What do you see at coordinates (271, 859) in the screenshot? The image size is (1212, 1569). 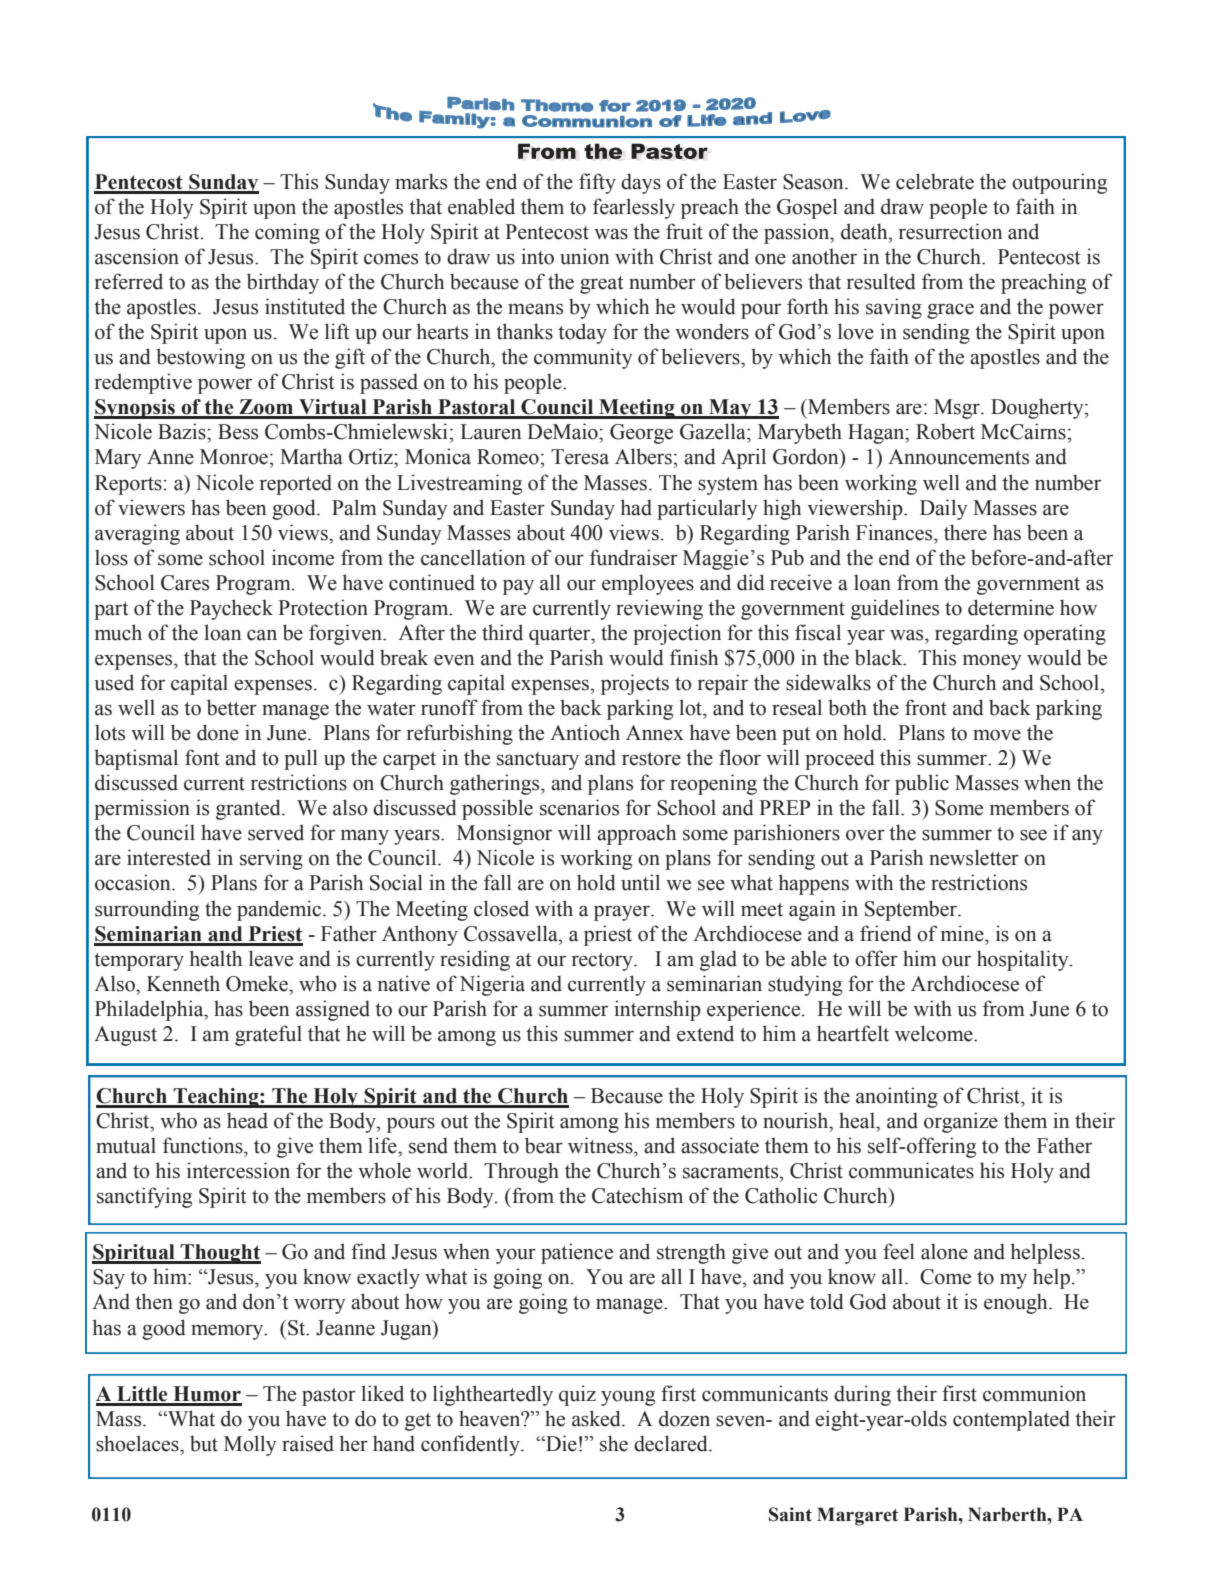 I see `serving` at bounding box center [271, 859].
